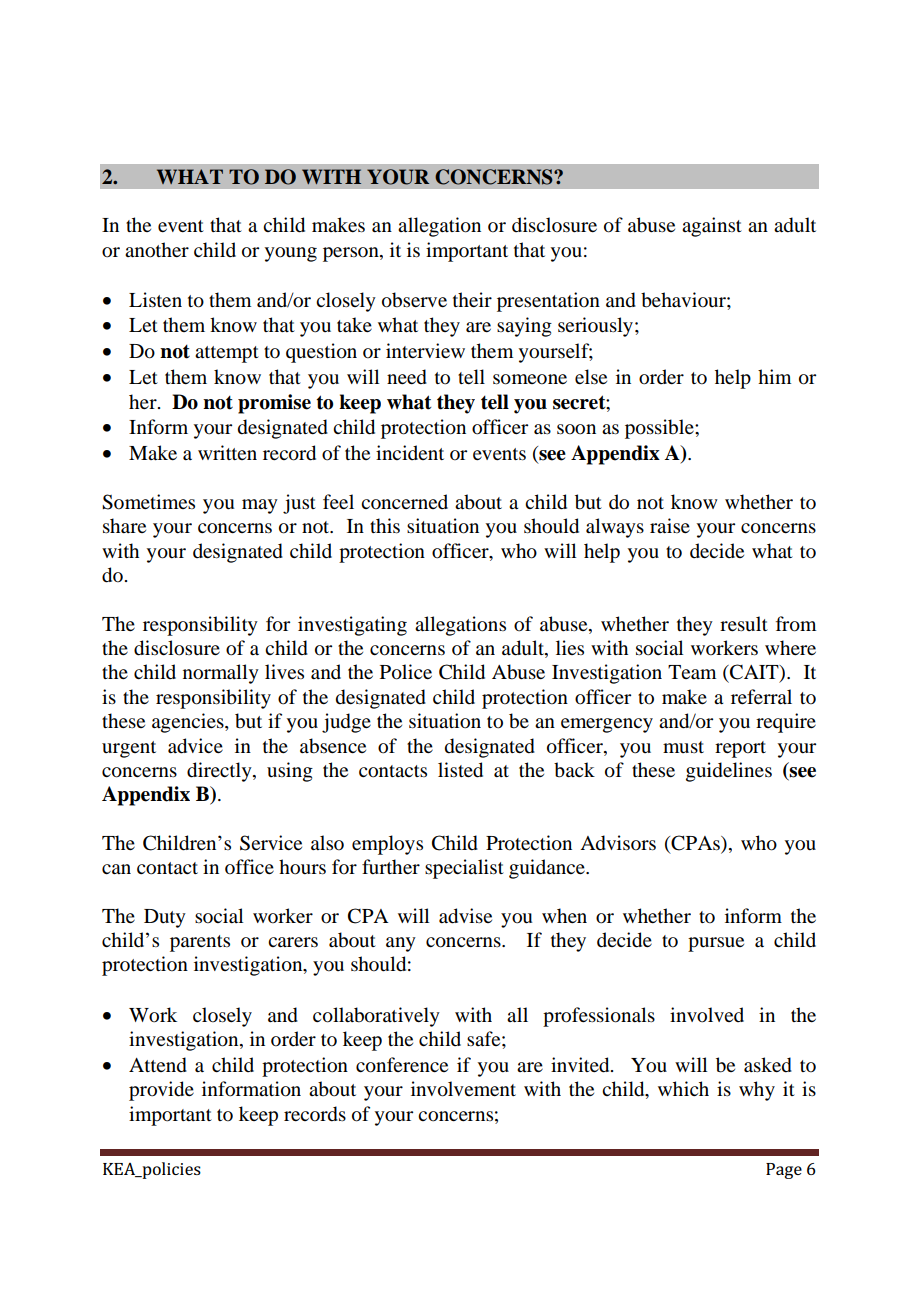 This screenshot has height=1308, width=924. What do you see at coordinates (670, 526) in the screenshot?
I see `raise` at bounding box center [670, 526].
